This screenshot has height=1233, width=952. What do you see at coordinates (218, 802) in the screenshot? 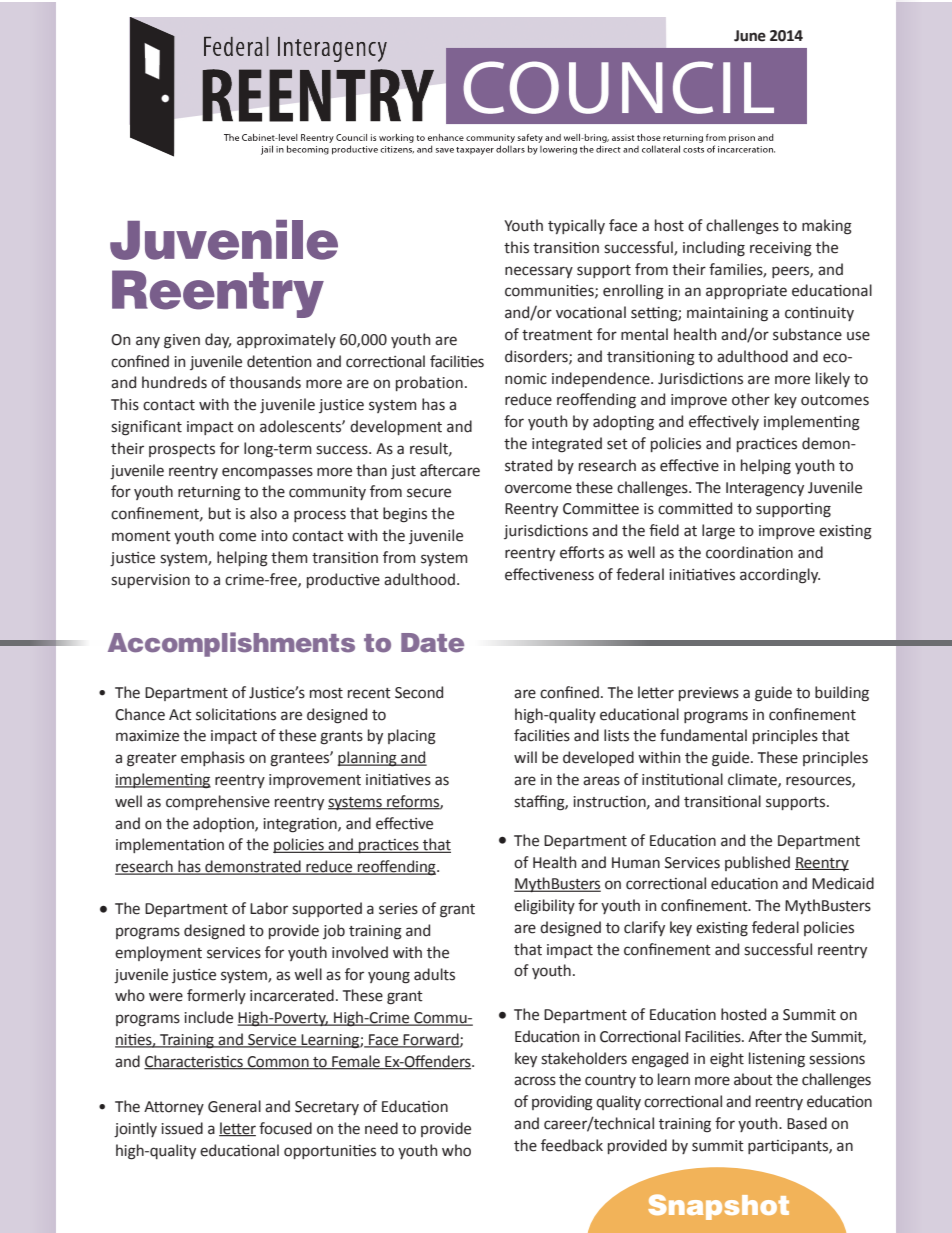
I see `comprehensive` at bounding box center [218, 802].
